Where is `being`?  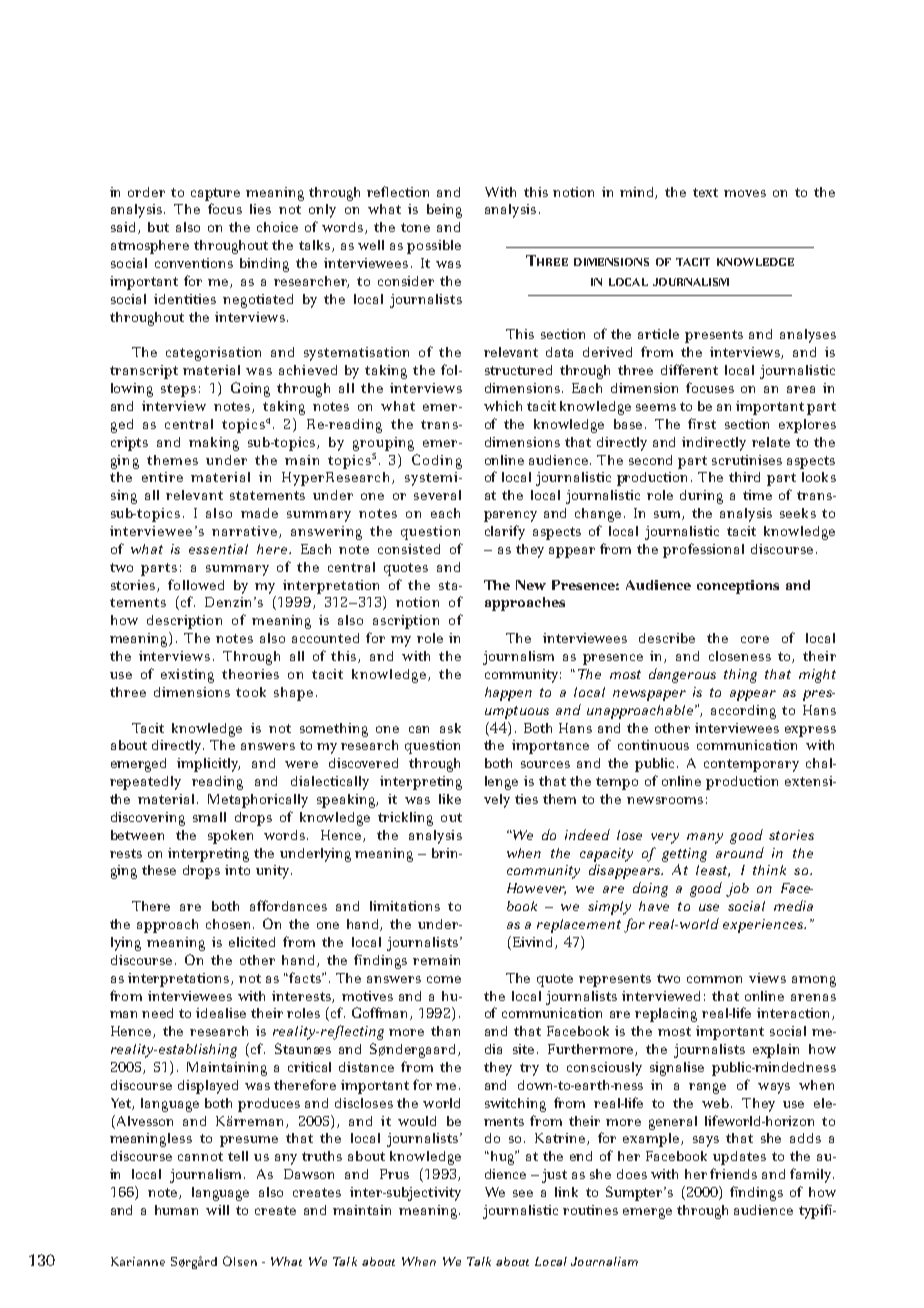
being is located at coordinates (444, 211).
